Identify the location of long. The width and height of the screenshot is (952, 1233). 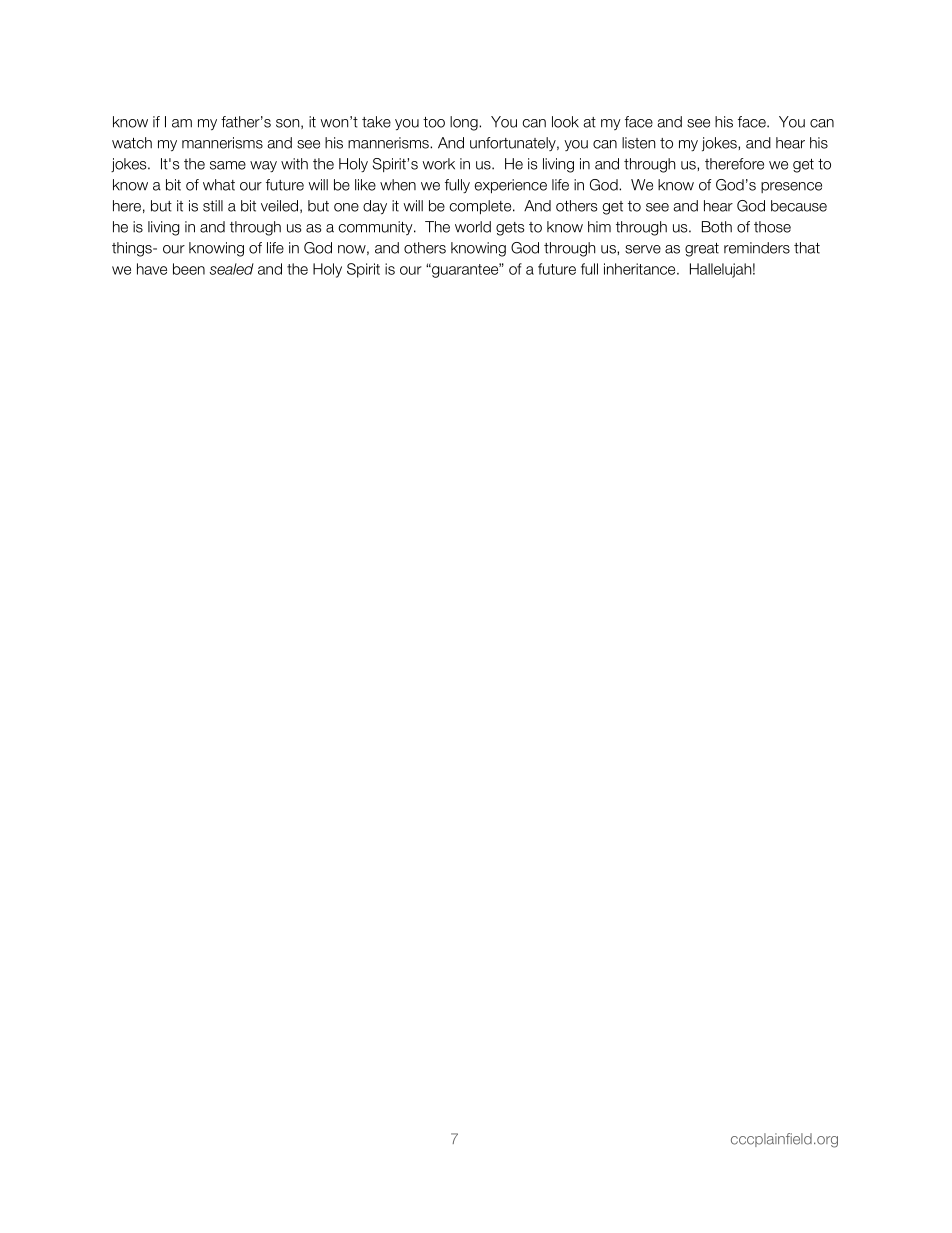
(465, 123).
